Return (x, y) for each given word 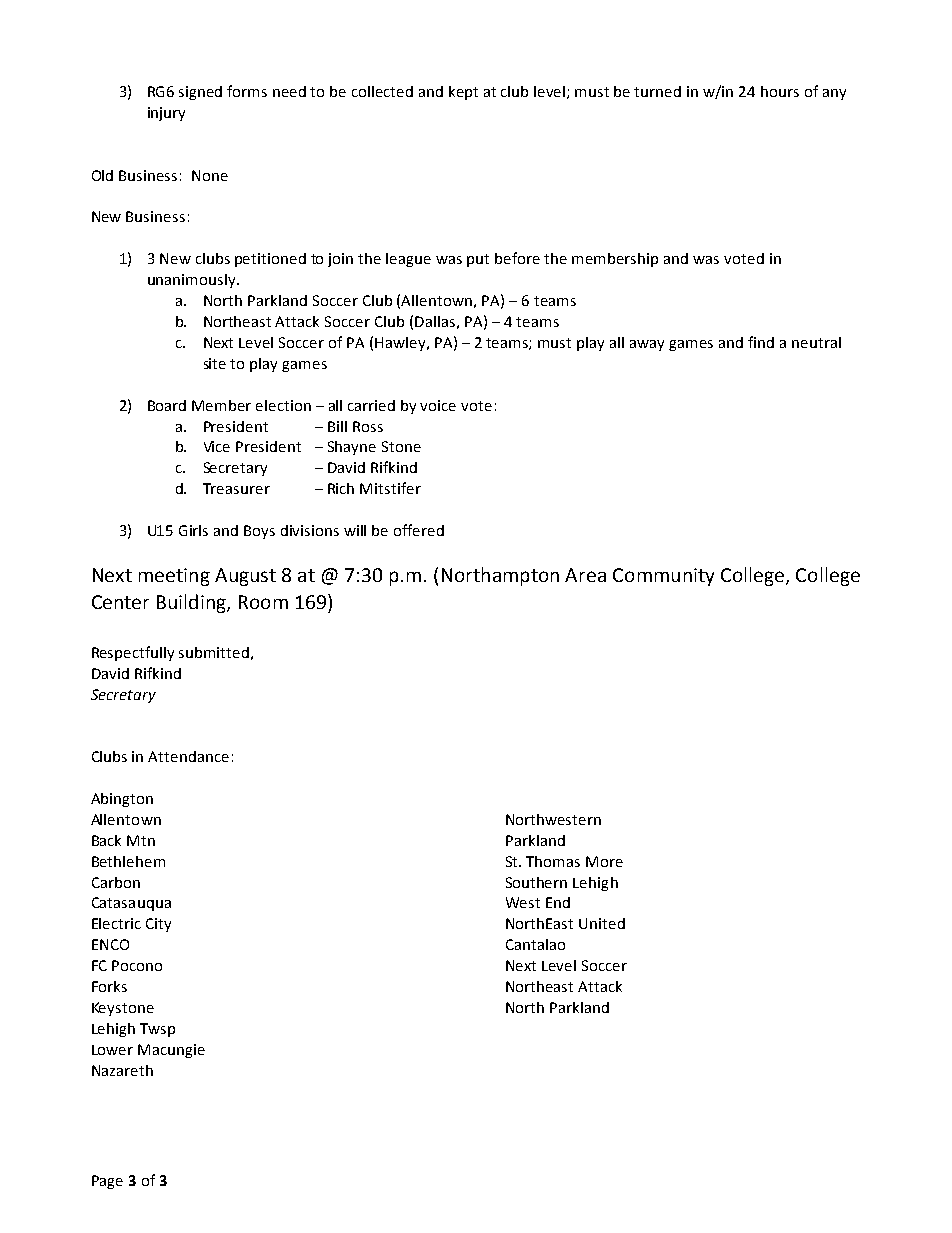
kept (463, 93)
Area (585, 575)
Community (663, 577)
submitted (214, 652)
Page (107, 1182)
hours (780, 91)
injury (166, 114)
